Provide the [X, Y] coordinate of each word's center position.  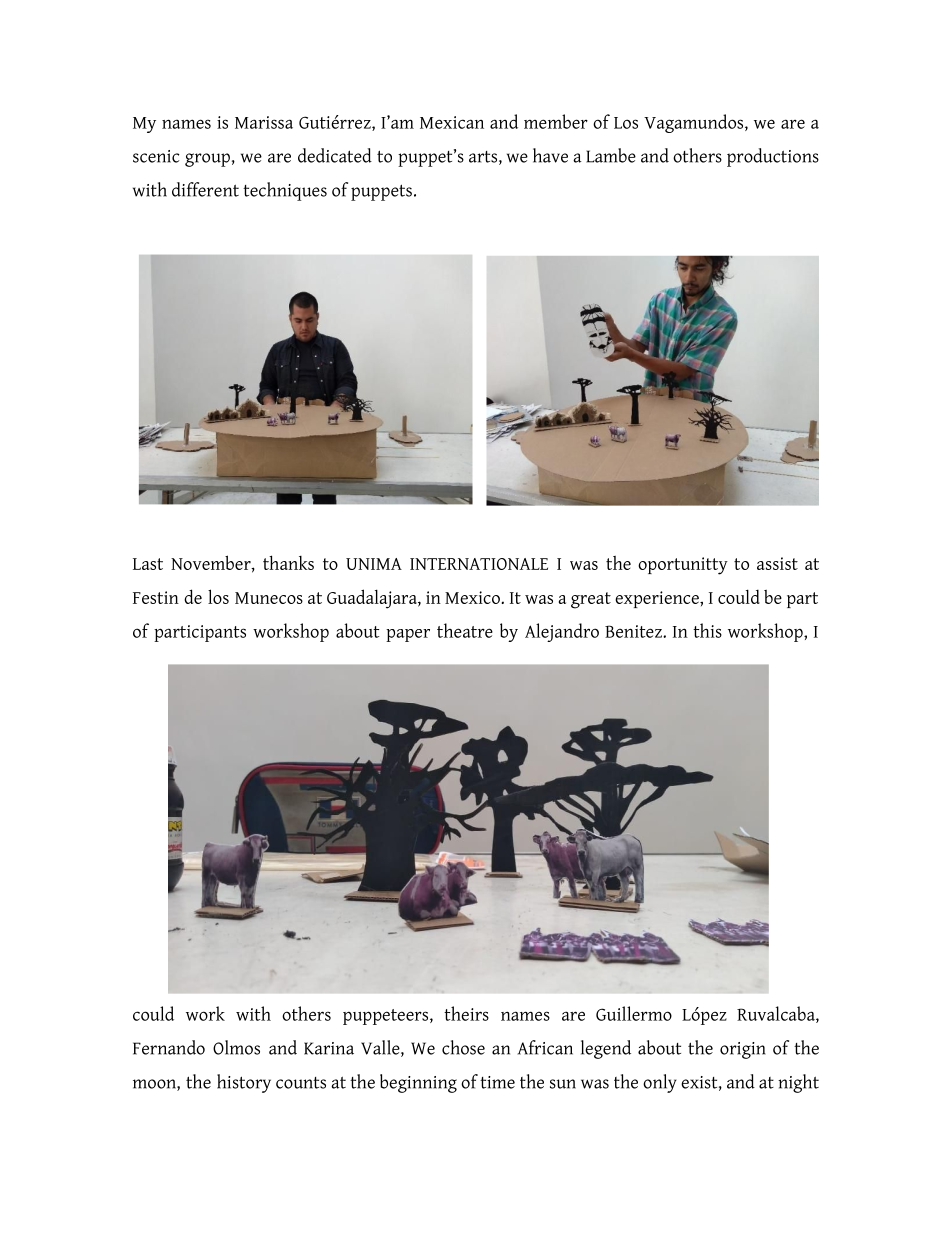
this [707, 630]
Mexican [452, 122]
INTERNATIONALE [479, 564]
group [207, 160]
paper [408, 635]
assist [777, 563]
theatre [465, 630]
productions [773, 157]
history [244, 1083]
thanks [288, 562]
